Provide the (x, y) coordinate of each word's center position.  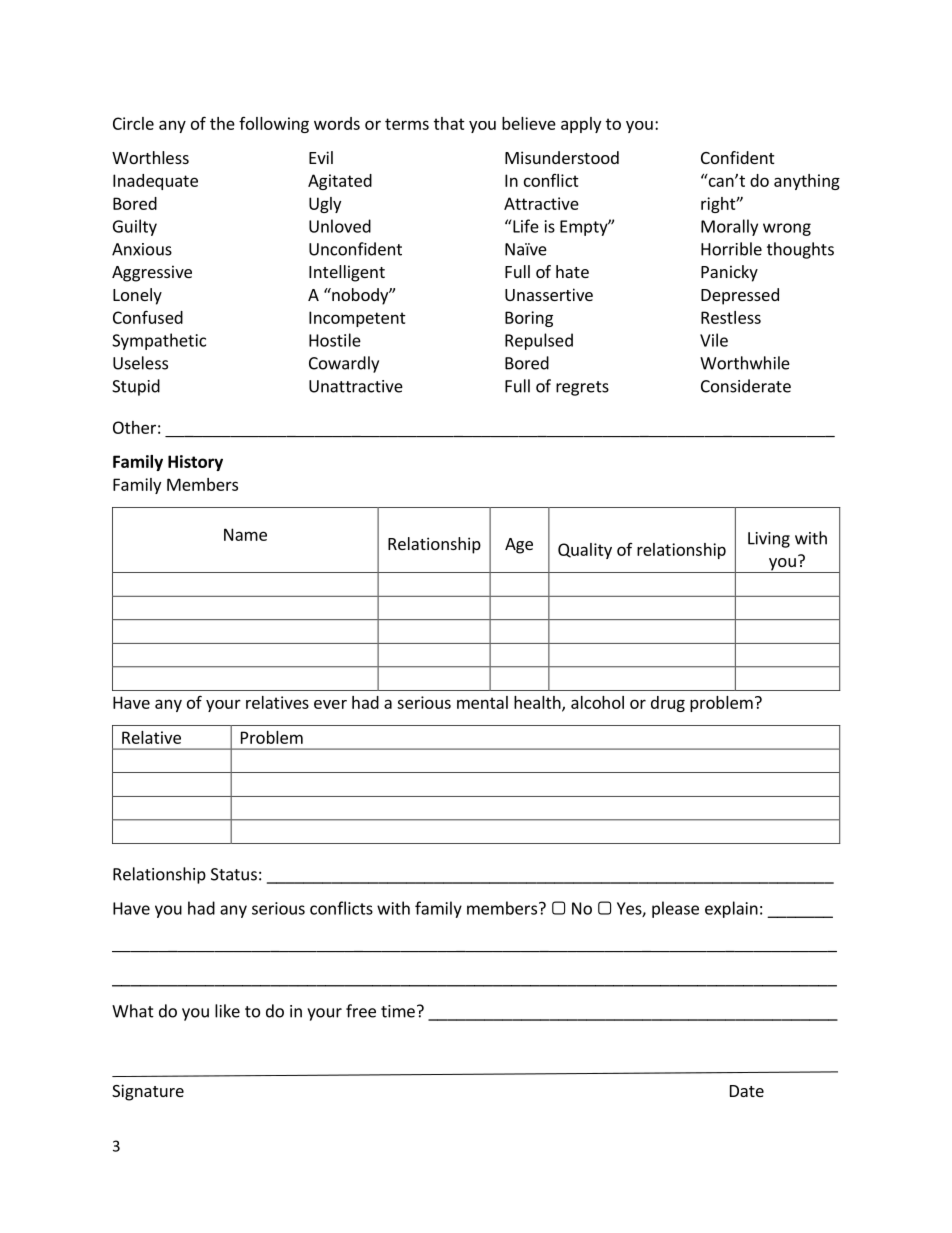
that (449, 123)
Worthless (150, 157)
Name (245, 534)
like (227, 1011)
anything (807, 182)
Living (769, 540)
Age (519, 546)
